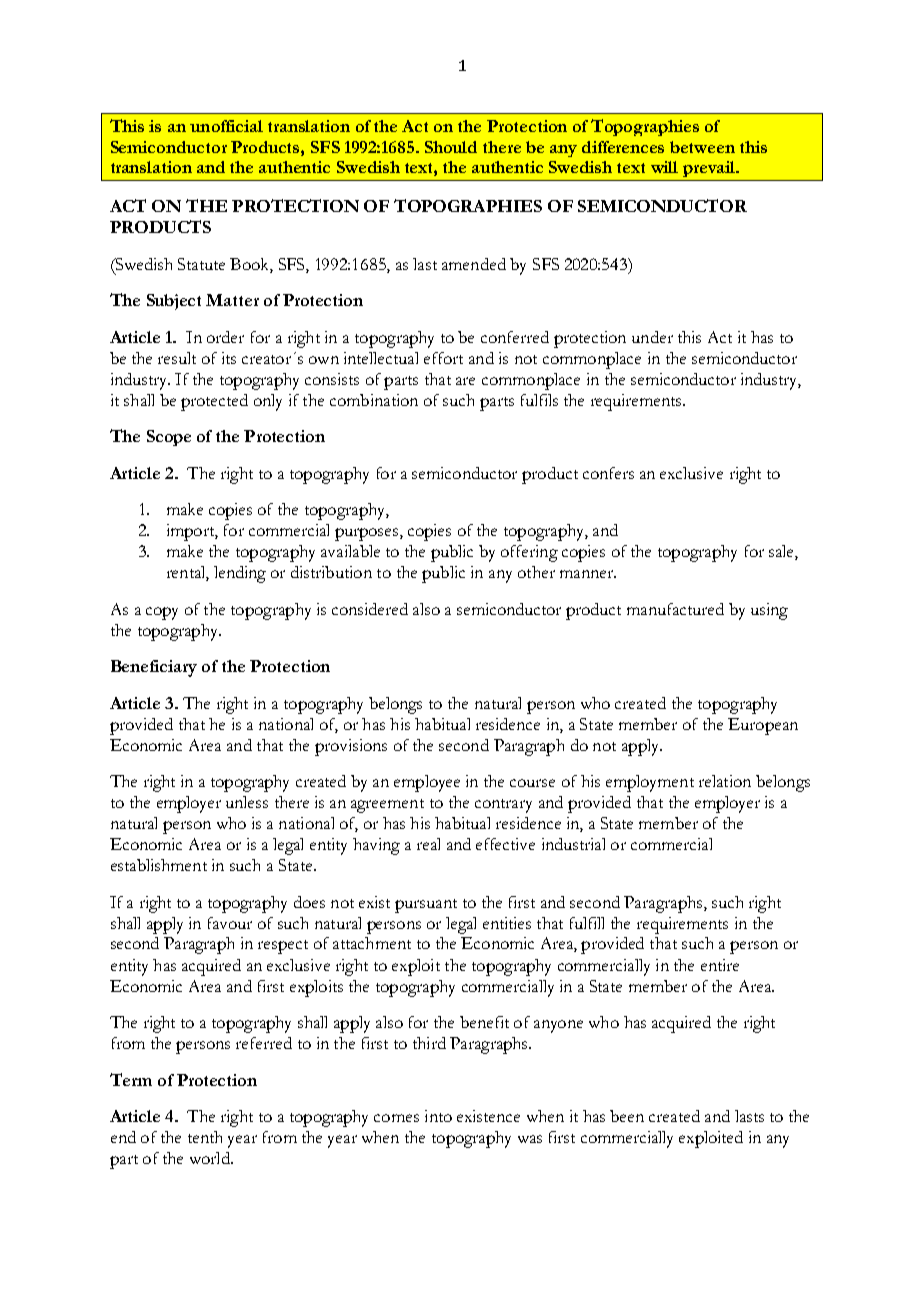 The height and width of the screenshot is (1308, 924). I want to click on tenth, so click(205, 1137).
